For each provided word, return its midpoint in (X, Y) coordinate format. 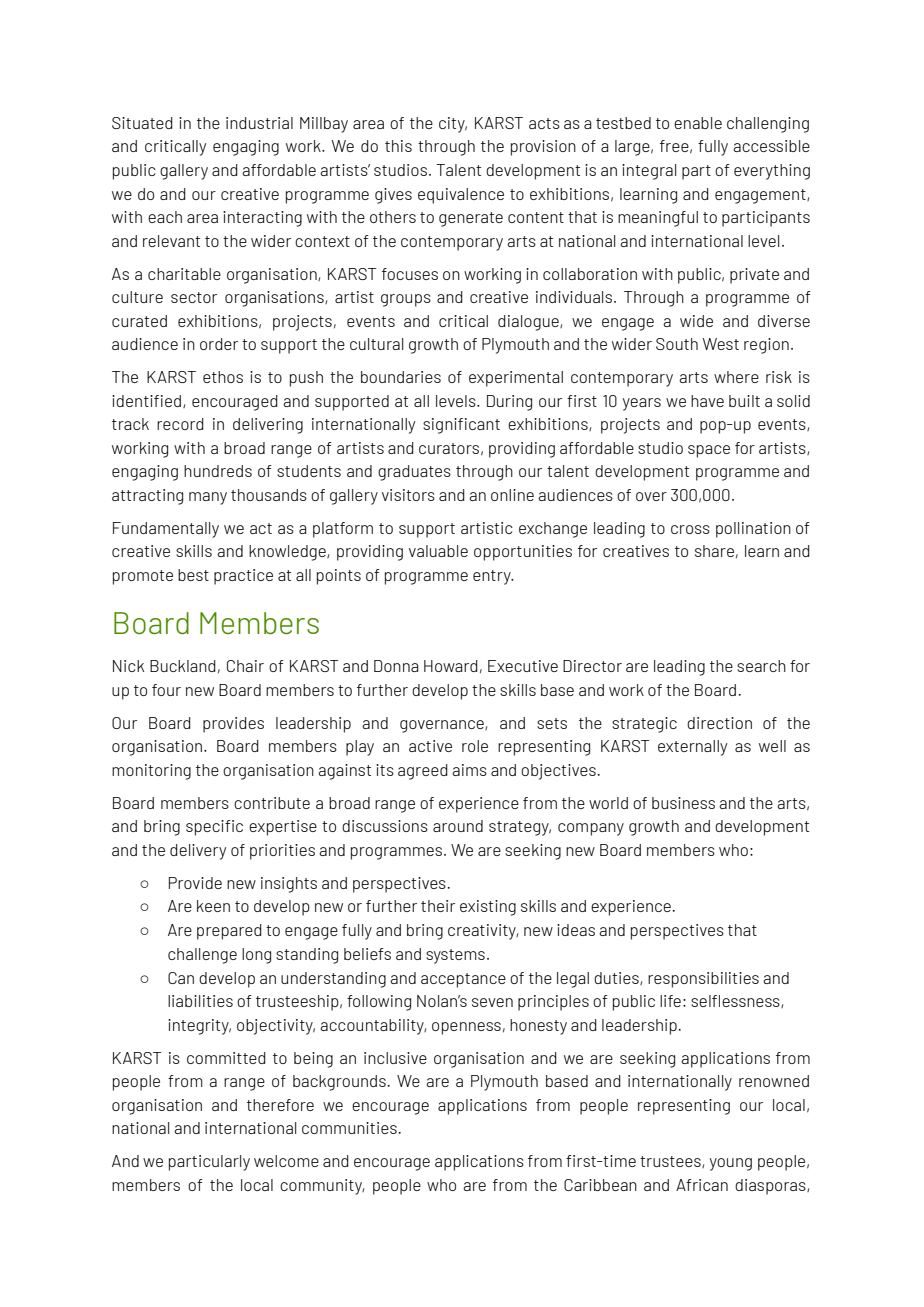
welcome (286, 1161)
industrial (259, 123)
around (458, 826)
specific (214, 828)
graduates (414, 473)
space (709, 451)
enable (698, 123)
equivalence (461, 196)
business (683, 803)
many (208, 498)
